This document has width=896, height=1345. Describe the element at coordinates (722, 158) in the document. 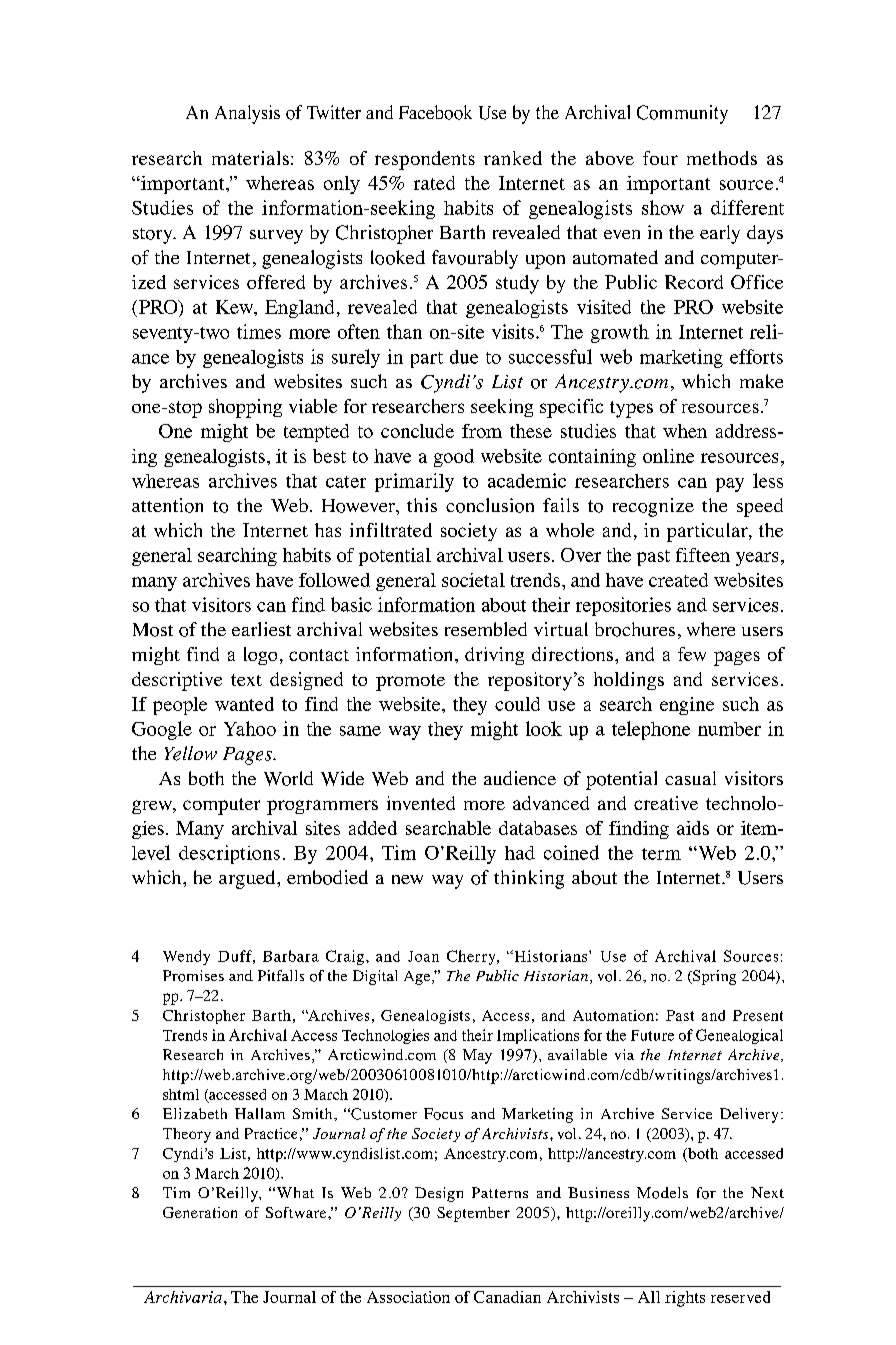

I see `methods` at that location.
